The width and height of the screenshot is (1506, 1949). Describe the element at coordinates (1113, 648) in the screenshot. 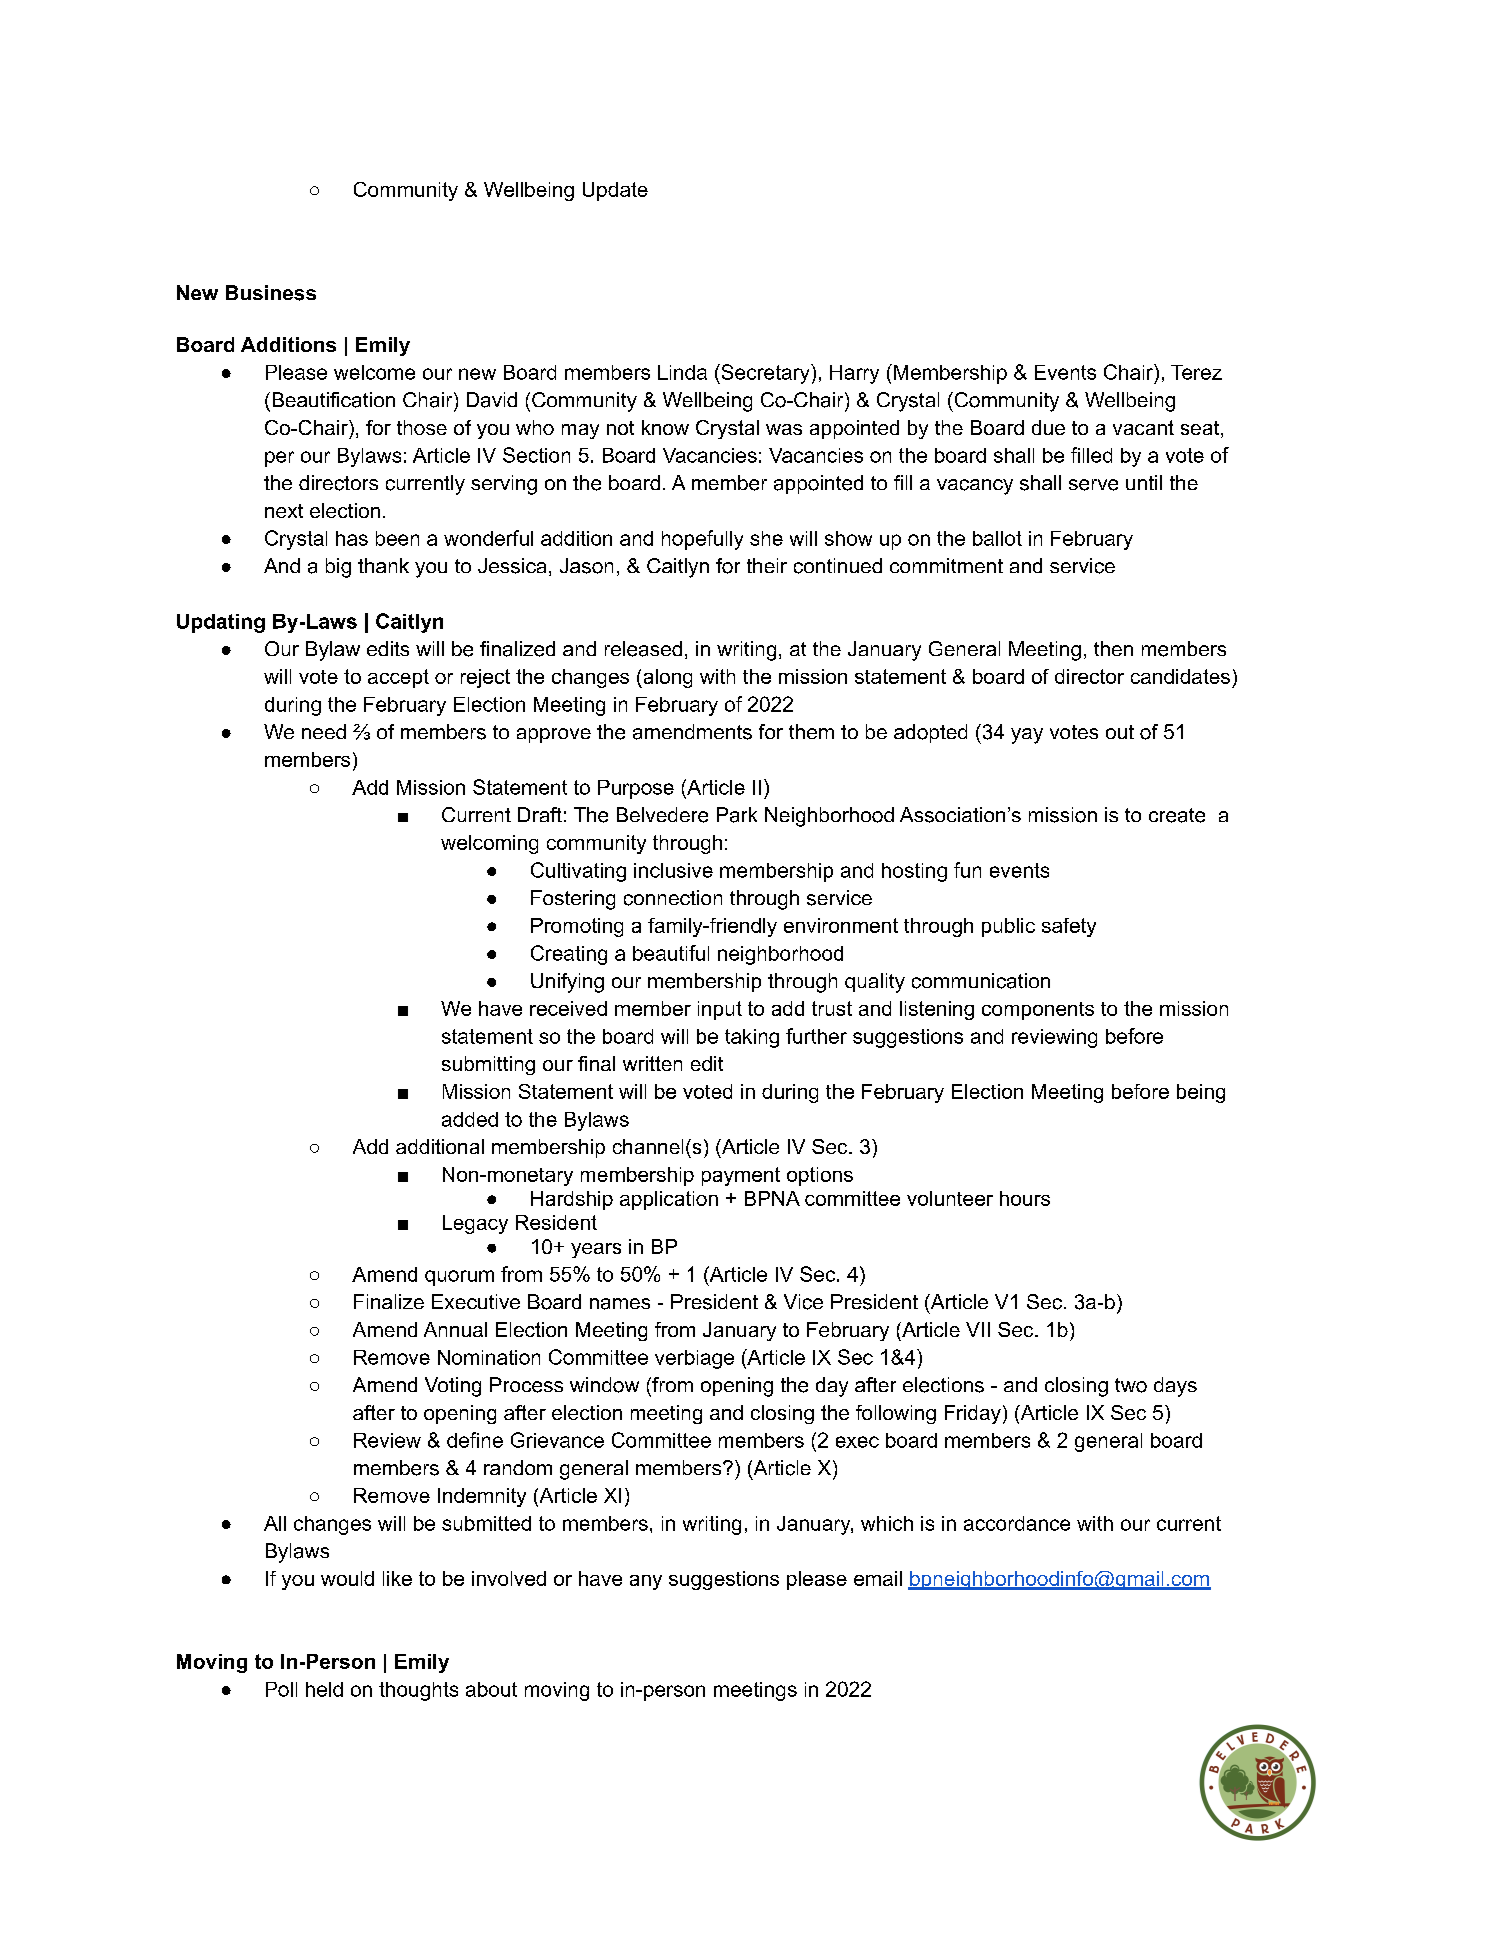

I see `then` at that location.
